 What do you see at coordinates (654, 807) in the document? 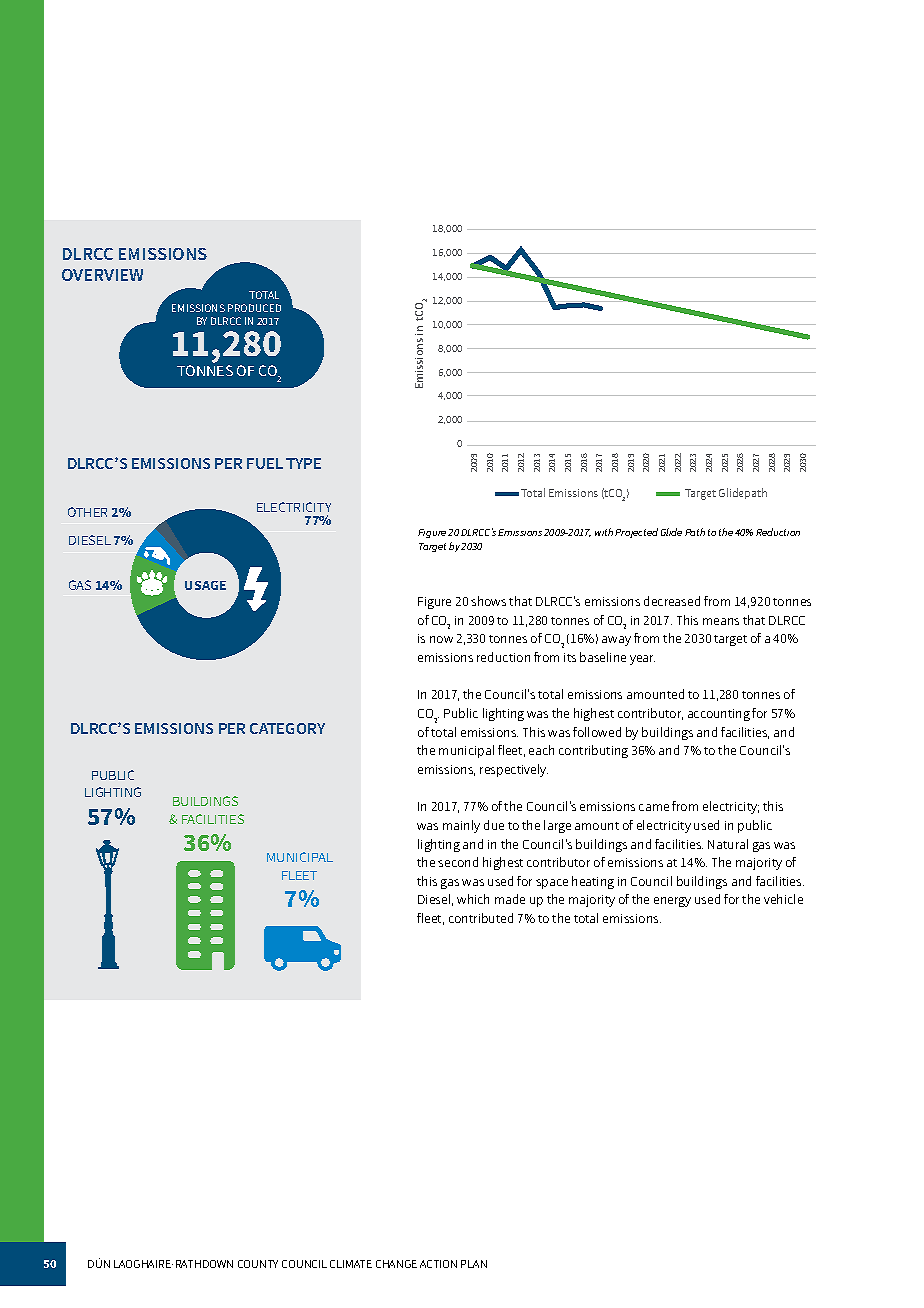
I see `came` at bounding box center [654, 807].
